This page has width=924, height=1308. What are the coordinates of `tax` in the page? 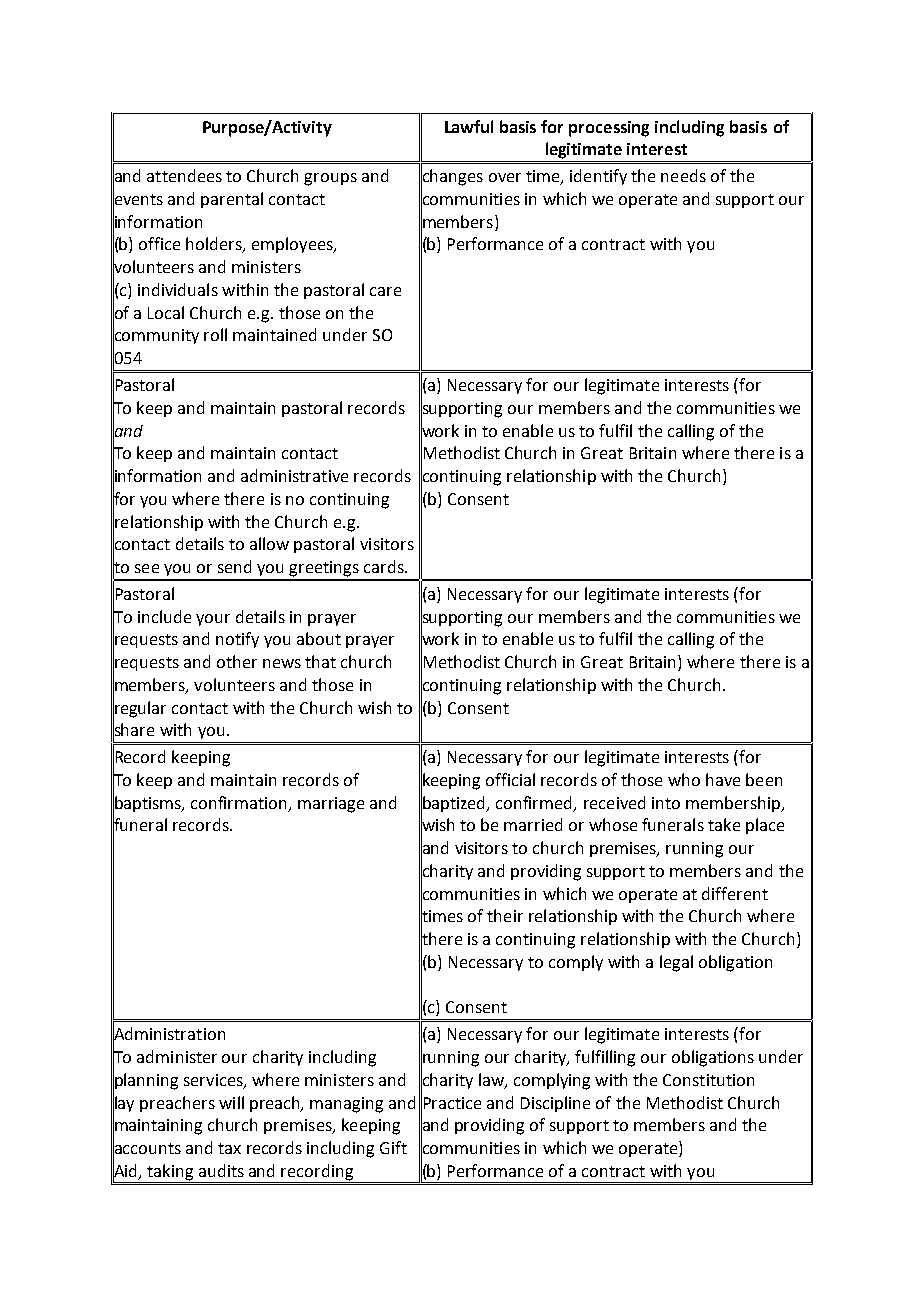 It's located at (229, 1148).
